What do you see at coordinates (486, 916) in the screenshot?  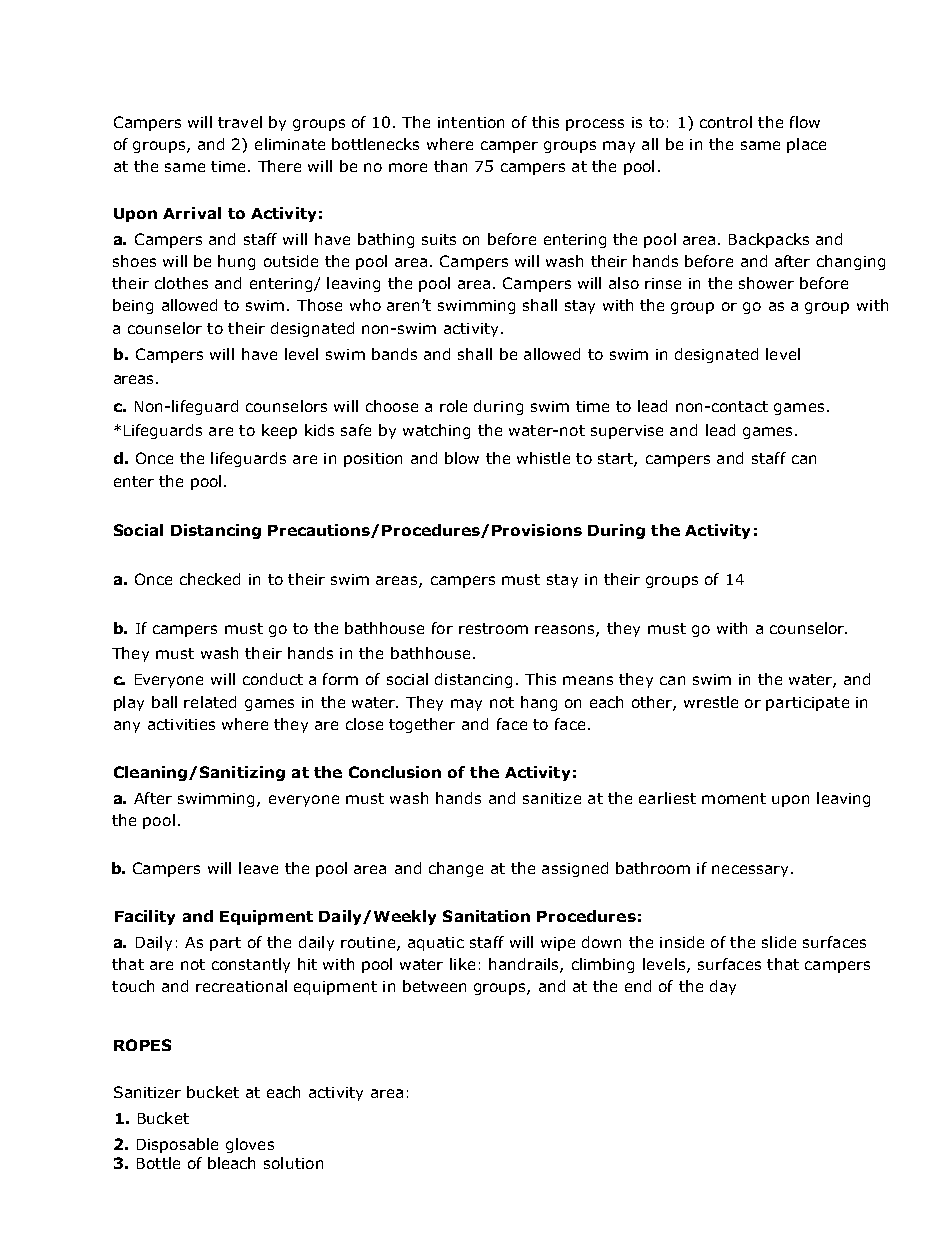 I see `Sanitation` at bounding box center [486, 916].
